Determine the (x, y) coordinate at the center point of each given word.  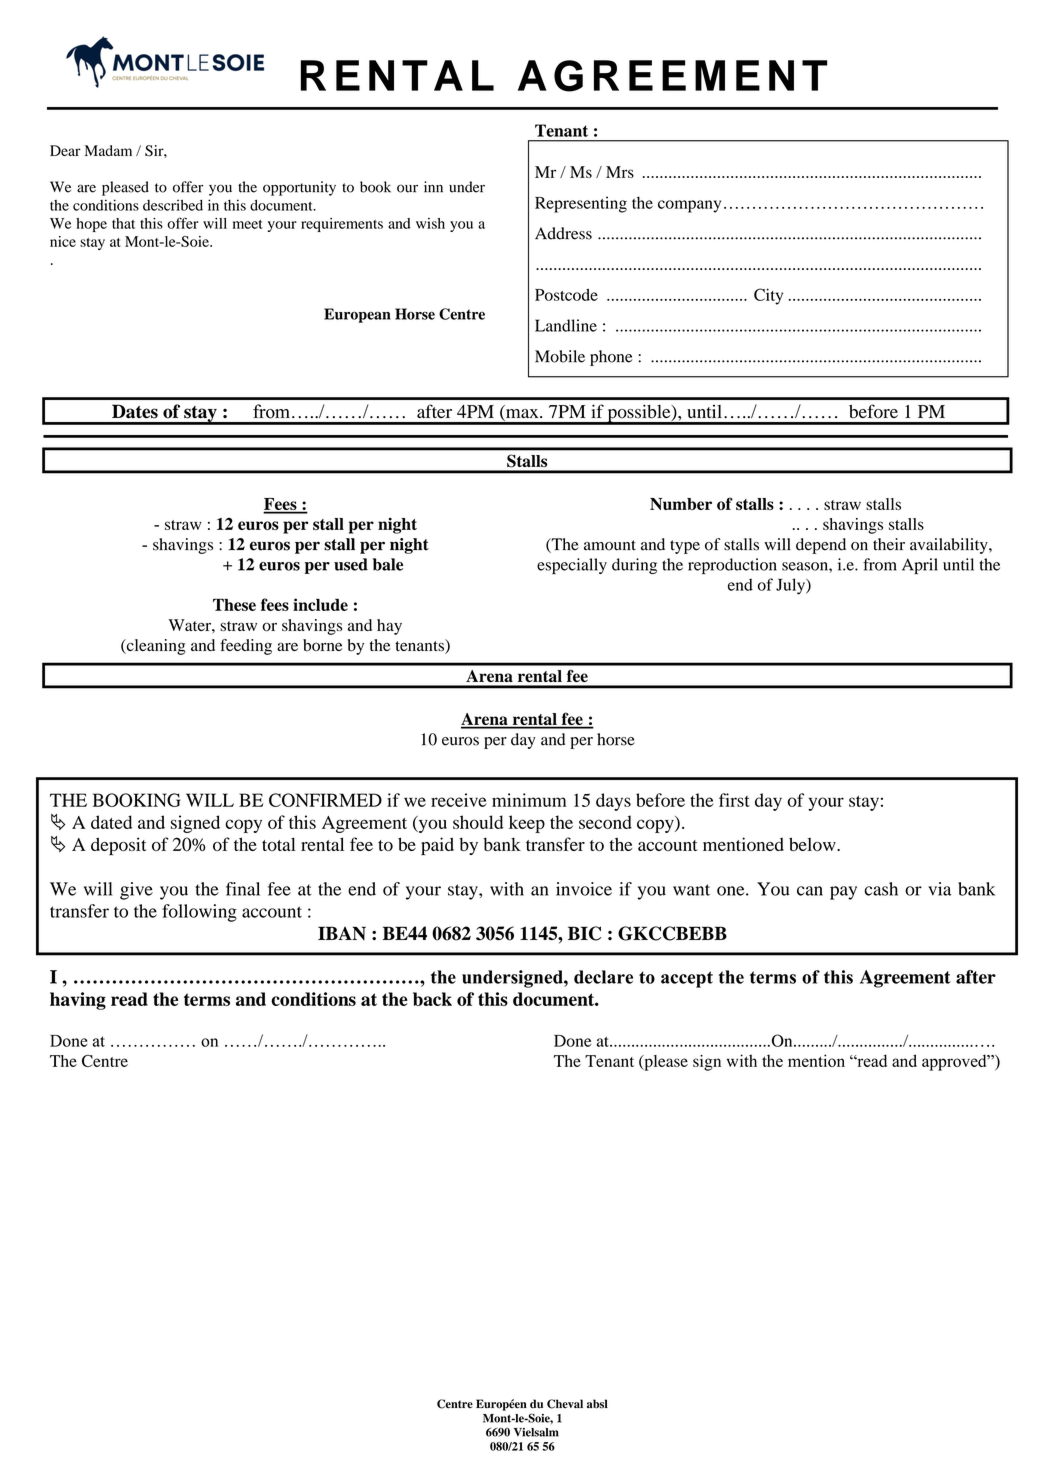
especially (572, 566)
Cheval (565, 1404)
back (432, 999)
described (173, 205)
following (199, 913)
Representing (581, 204)
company (689, 206)
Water (190, 625)
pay (843, 893)
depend (821, 546)
